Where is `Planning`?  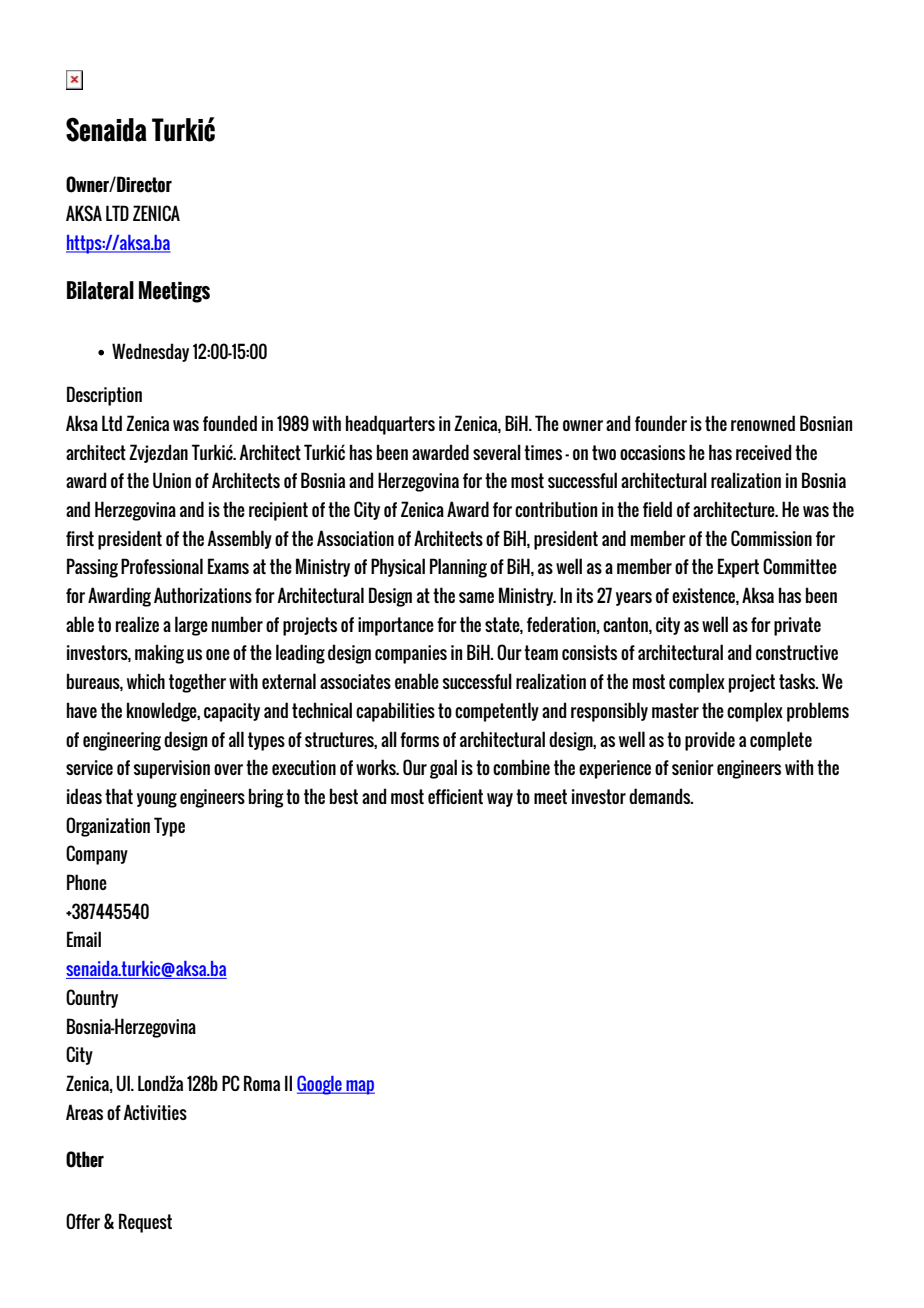
Planning is located at coordinates (458, 568).
